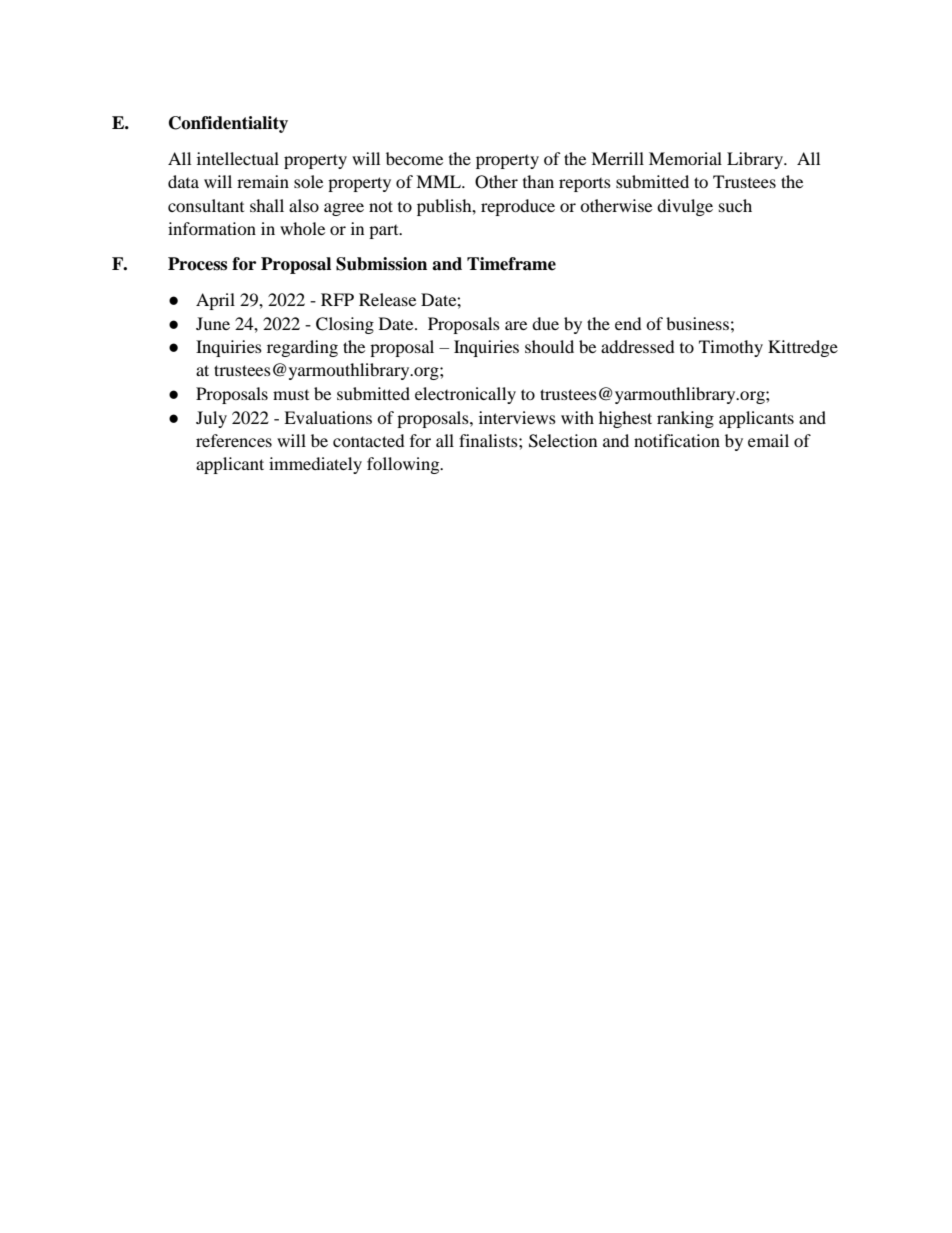  What do you see at coordinates (234, 440) in the screenshot?
I see `references` at bounding box center [234, 440].
